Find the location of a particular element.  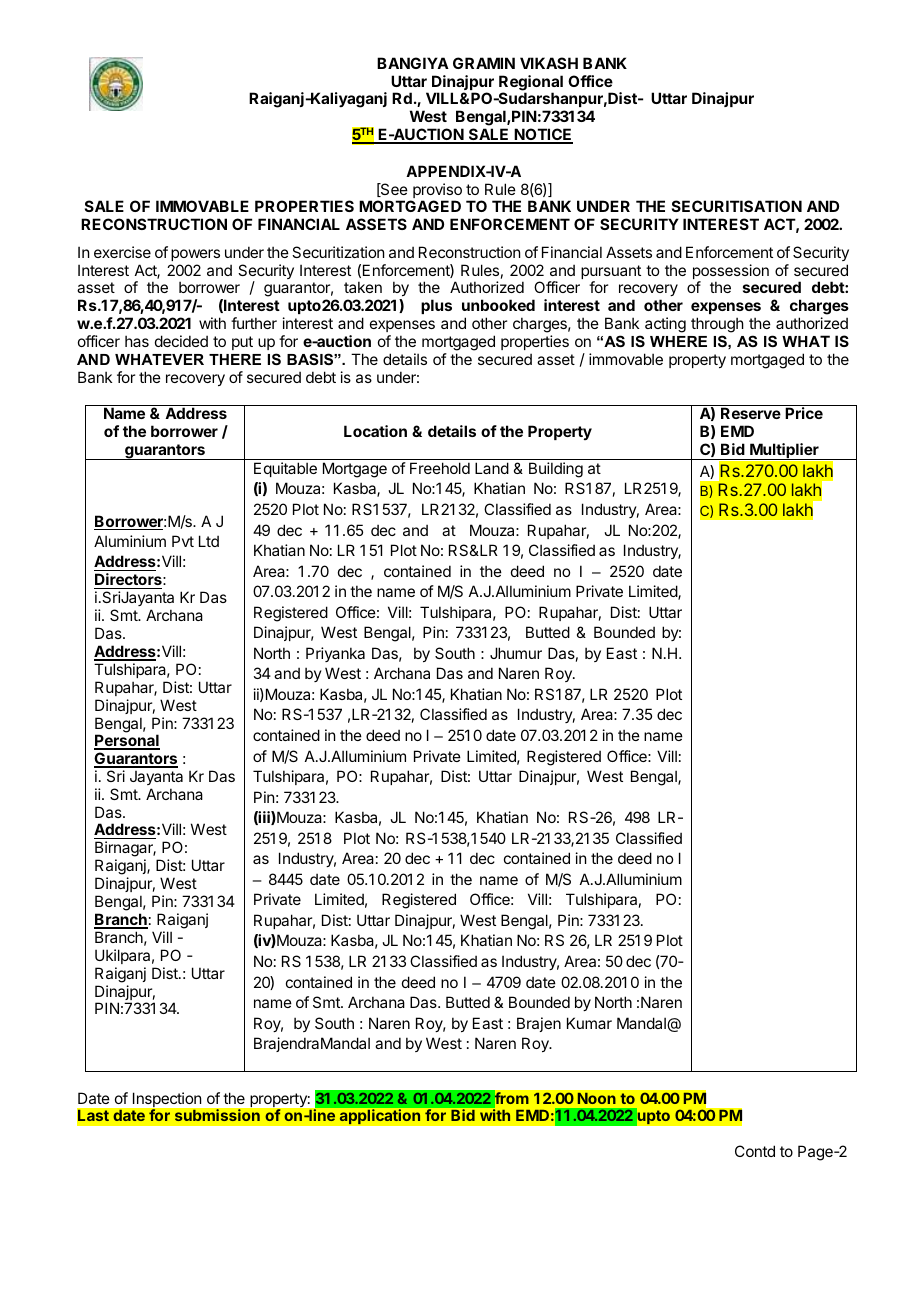

Kumar is located at coordinates (589, 1023).
